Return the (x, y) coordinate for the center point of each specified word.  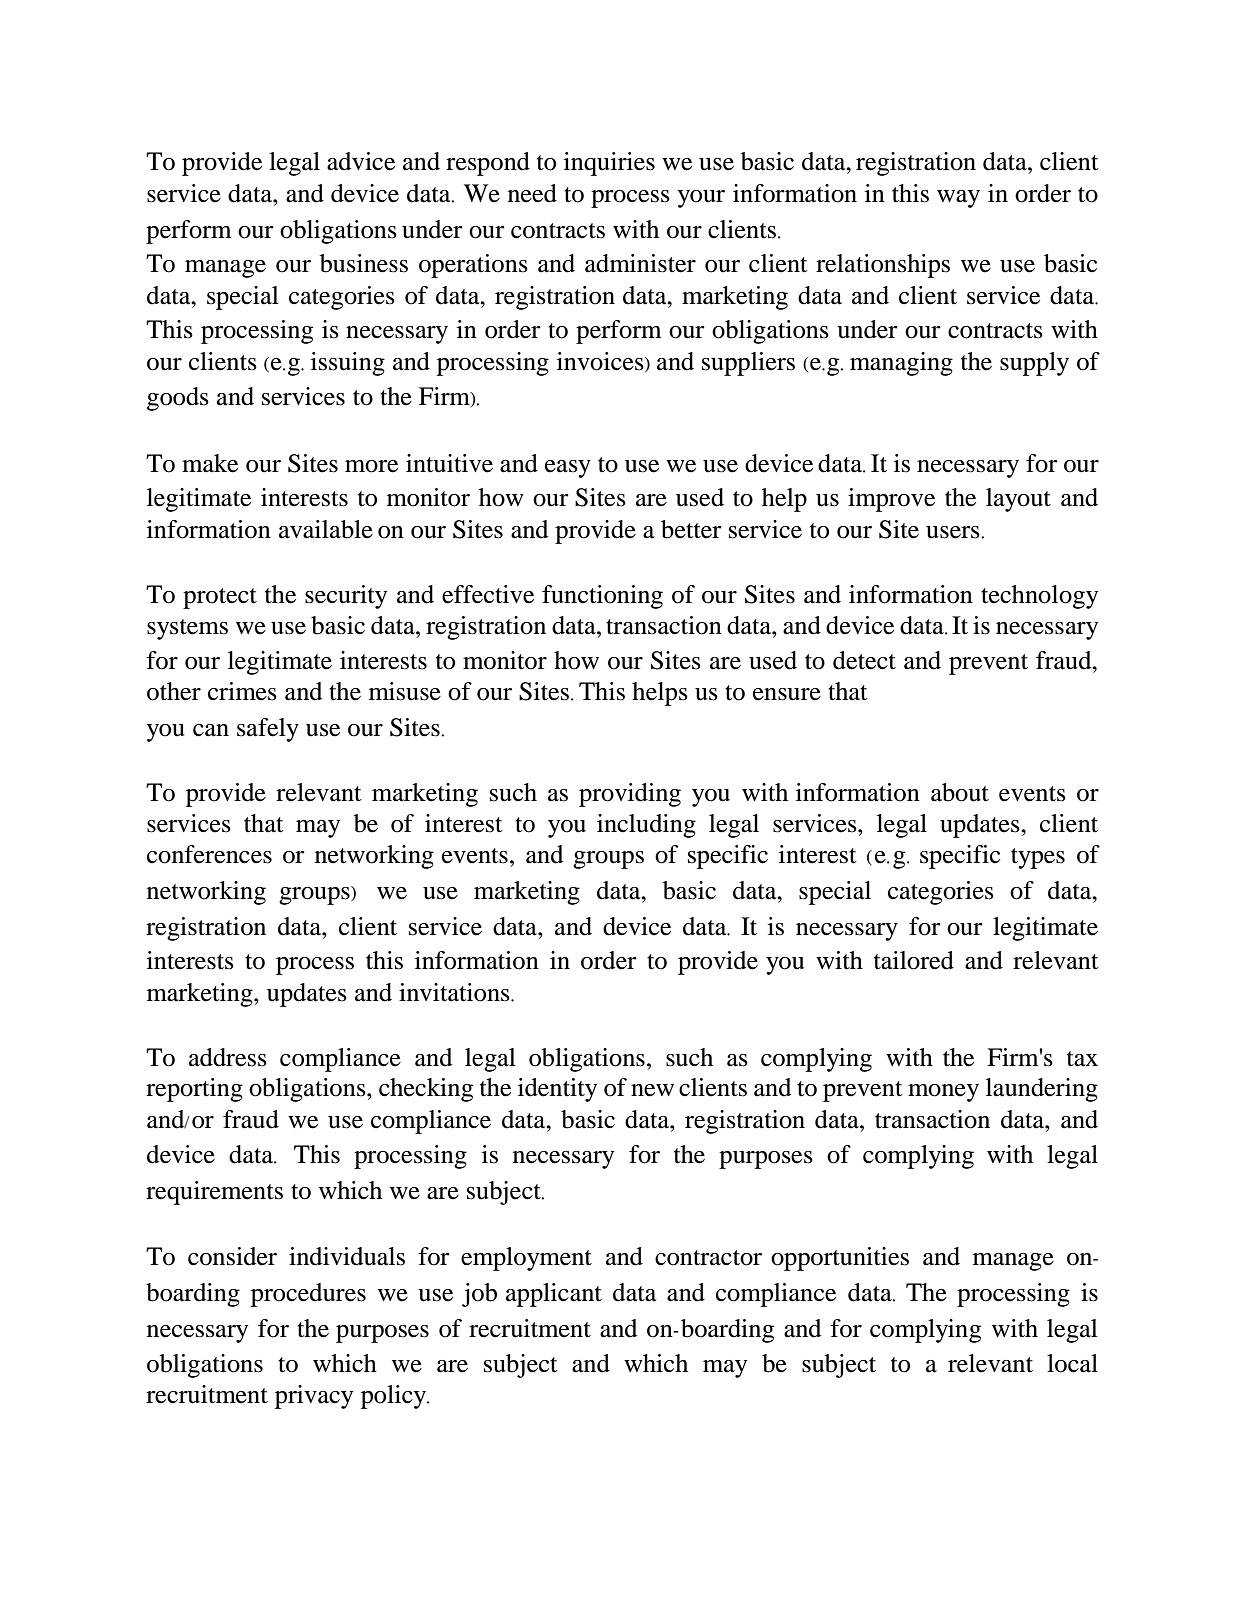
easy (568, 469)
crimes (242, 691)
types (1038, 858)
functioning (602, 597)
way (958, 199)
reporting (194, 1090)
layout (1018, 500)
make (210, 463)
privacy (314, 1397)
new (652, 1090)
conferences (209, 854)
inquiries (609, 164)
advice (361, 161)
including (646, 826)
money (943, 1093)
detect (864, 660)
